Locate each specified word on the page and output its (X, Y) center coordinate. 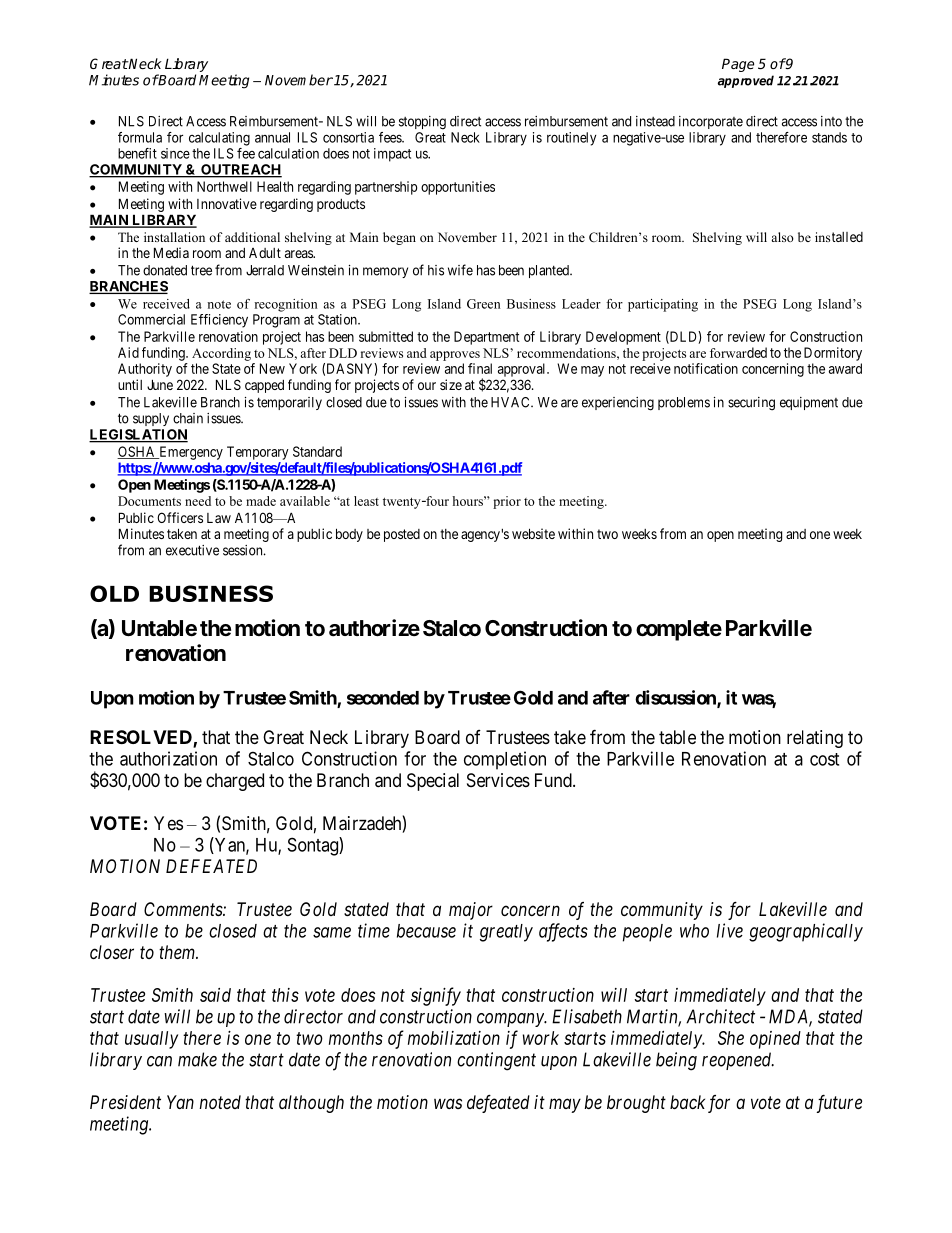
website (533, 533)
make (197, 1059)
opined (775, 1040)
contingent (496, 1061)
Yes (168, 823)
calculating (219, 139)
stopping (422, 123)
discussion (676, 698)
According (221, 354)
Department (486, 338)
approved (746, 81)
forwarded (738, 352)
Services (498, 780)
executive (192, 550)
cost (824, 759)
